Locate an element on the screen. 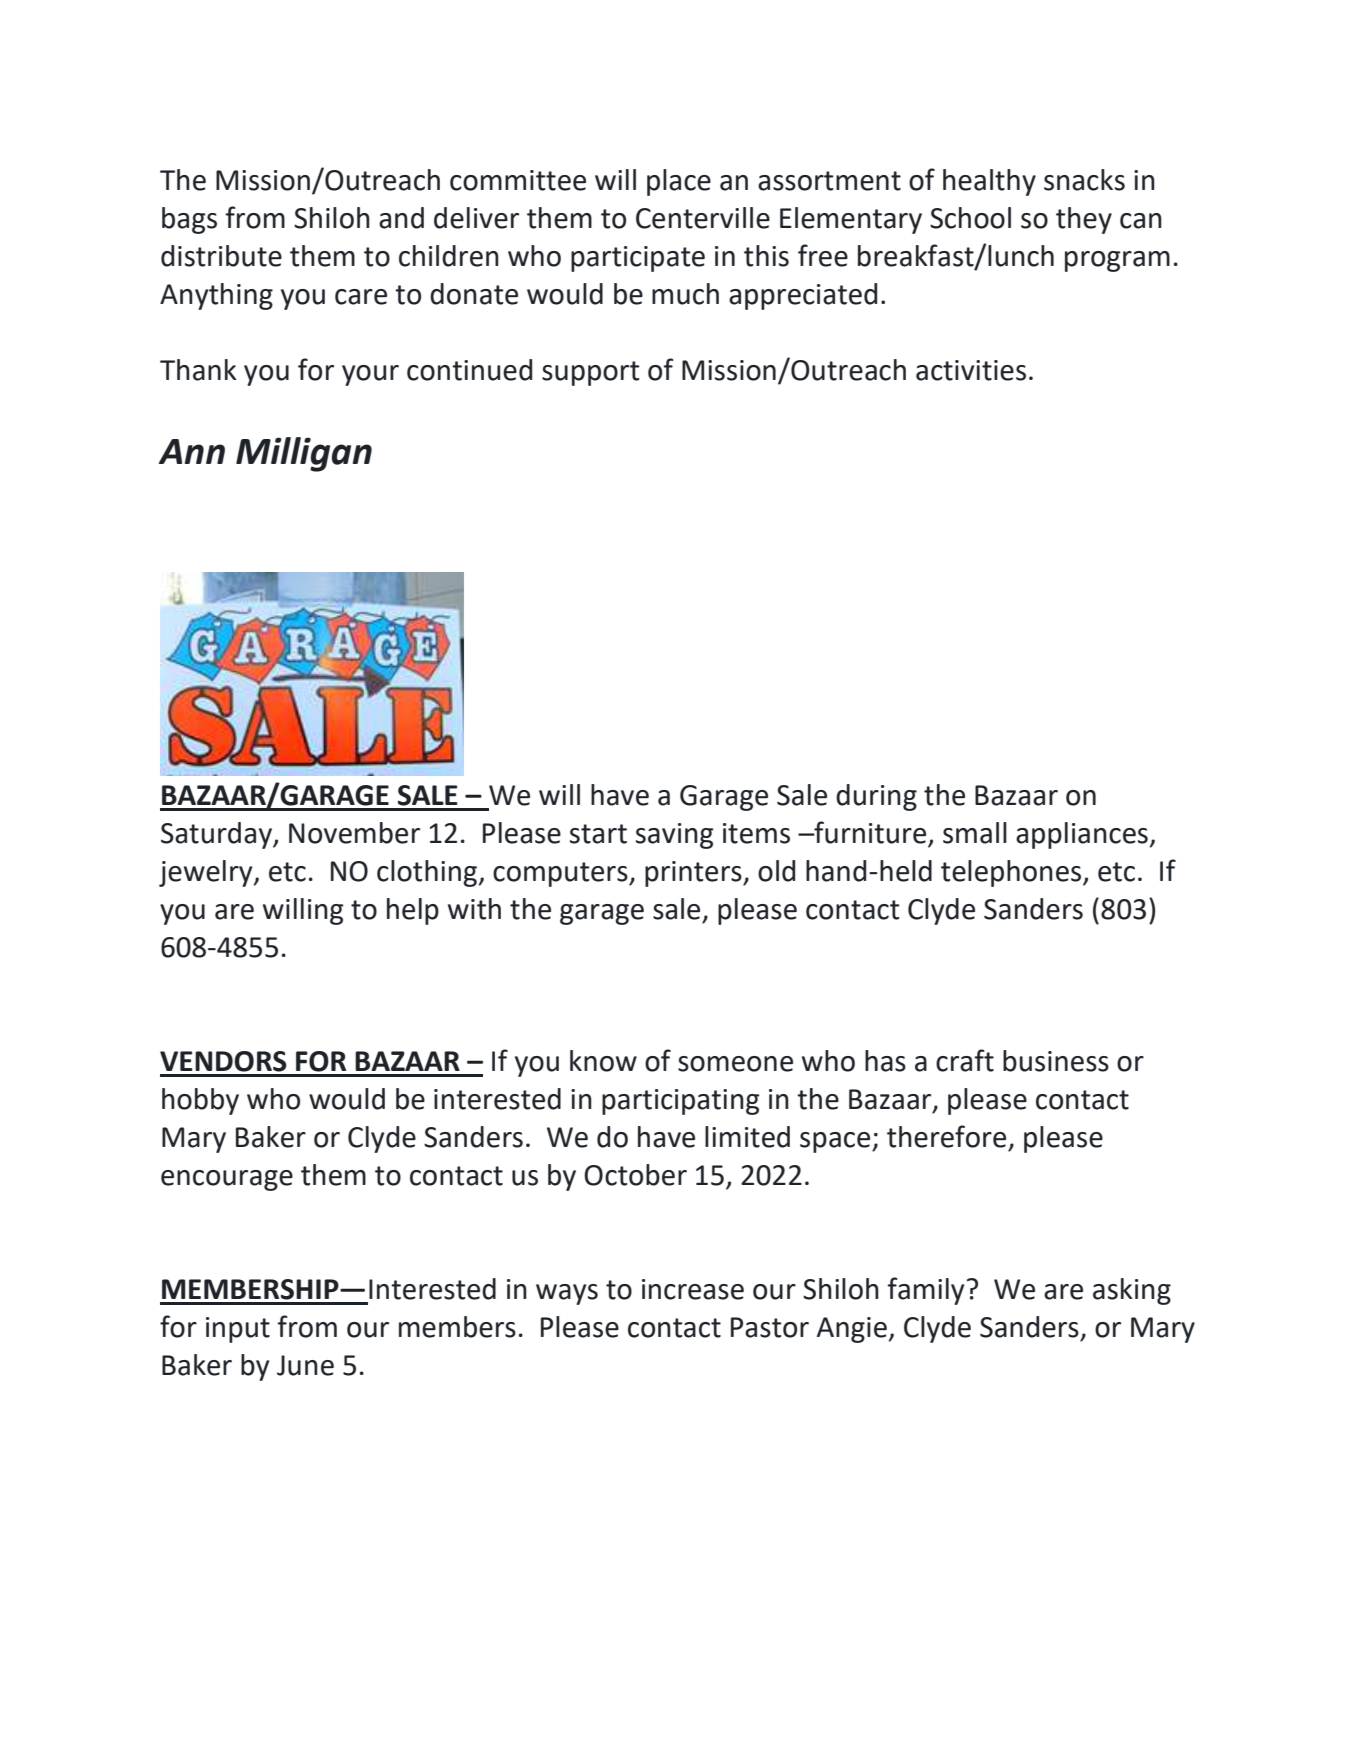 The height and width of the screenshot is (1760, 1360). November is located at coordinates (354, 833).
